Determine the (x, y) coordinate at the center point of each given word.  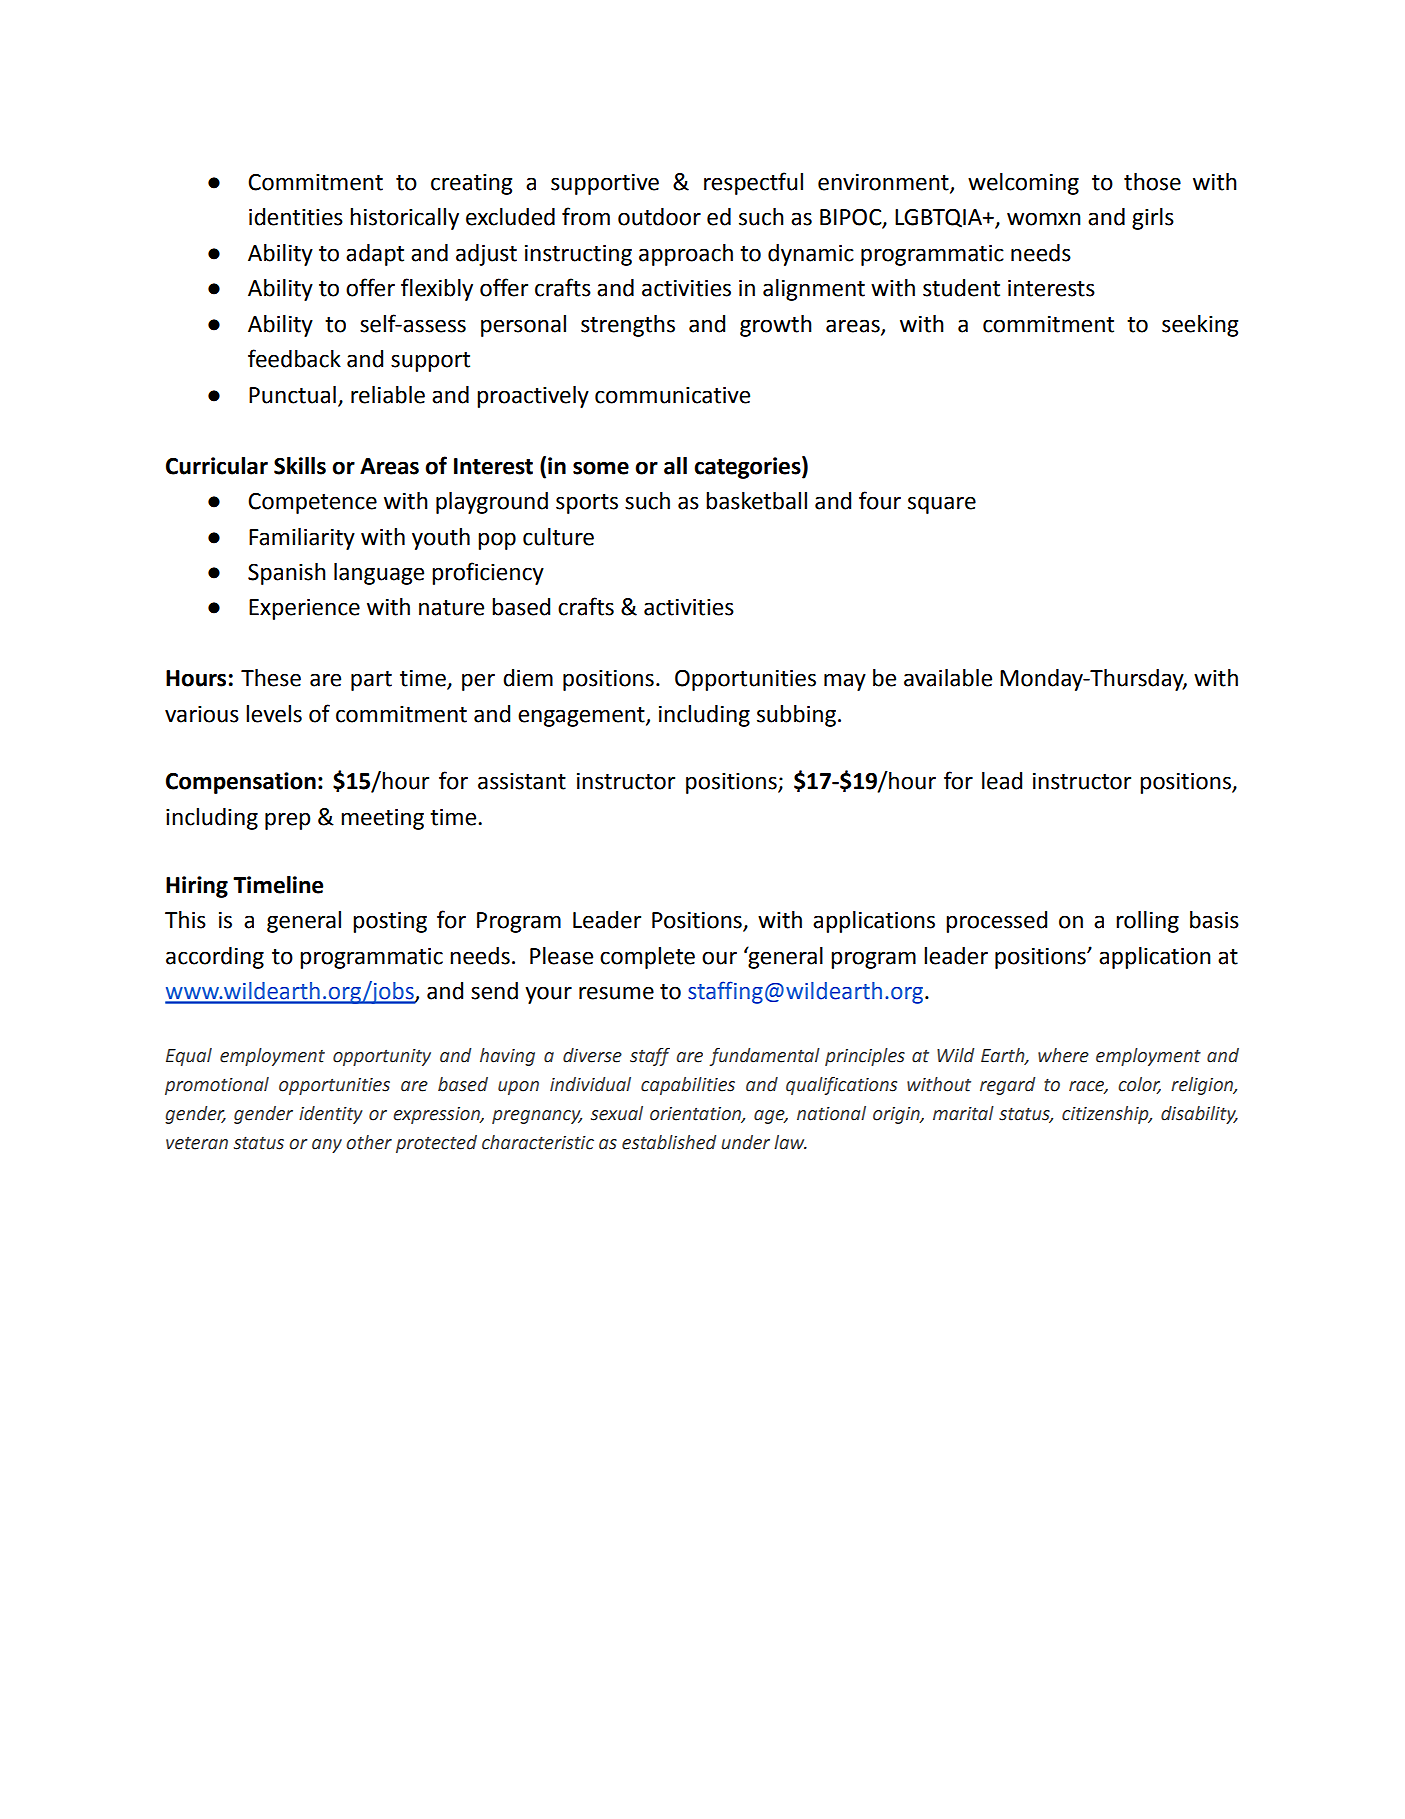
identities (296, 217)
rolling (1147, 922)
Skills (300, 466)
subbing (796, 716)
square (942, 505)
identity (331, 1115)
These (271, 678)
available (948, 678)
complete (647, 958)
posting (390, 922)
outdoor (659, 217)
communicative (672, 395)
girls (1153, 219)
